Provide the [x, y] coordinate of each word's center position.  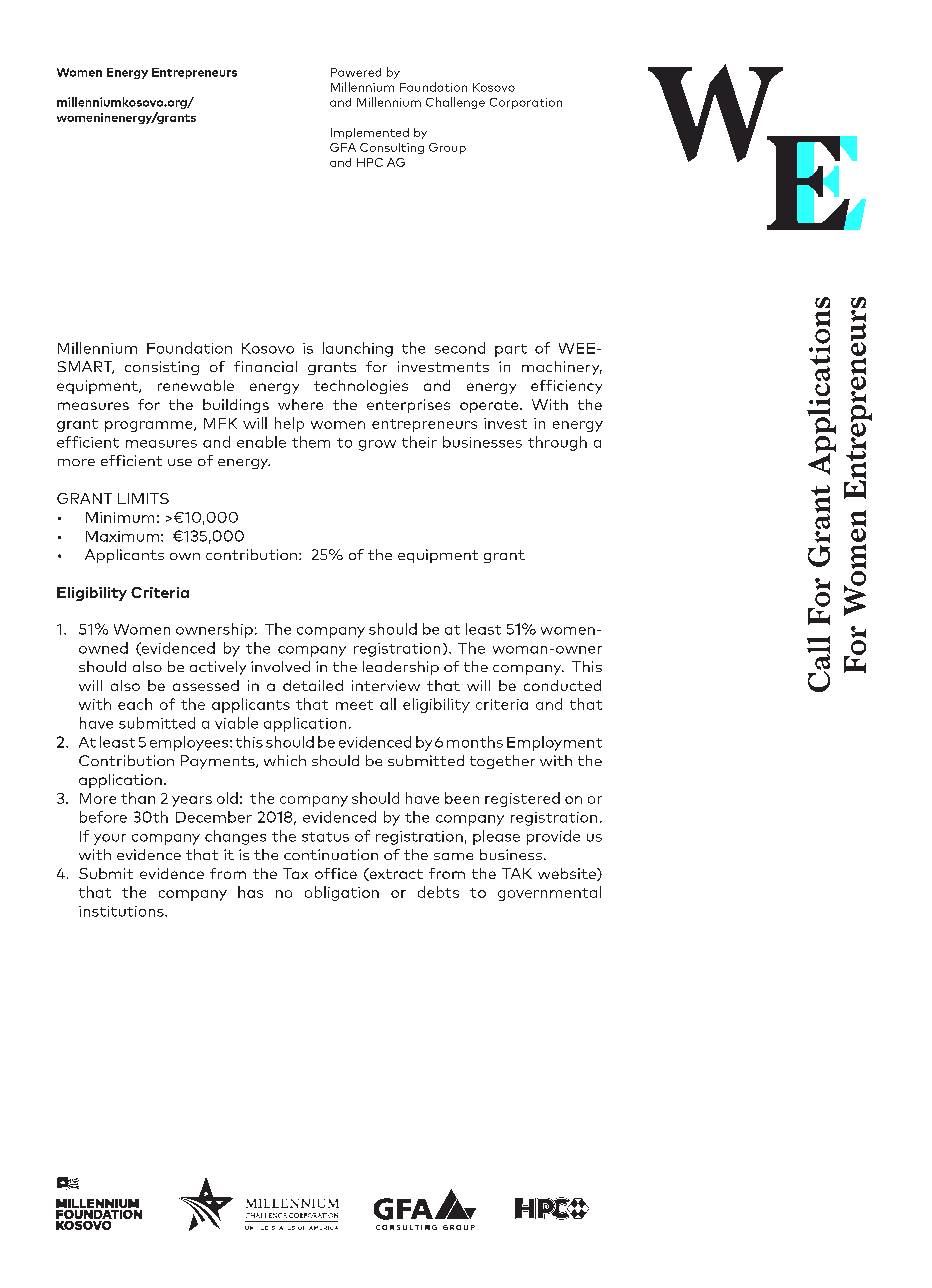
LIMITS [143, 498]
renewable [196, 385]
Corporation [526, 103]
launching [358, 349]
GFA [343, 147]
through [557, 443]
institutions [122, 911]
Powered [356, 72]
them [311, 442]
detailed [313, 685]
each [135, 704]
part [511, 350]
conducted [562, 685]
